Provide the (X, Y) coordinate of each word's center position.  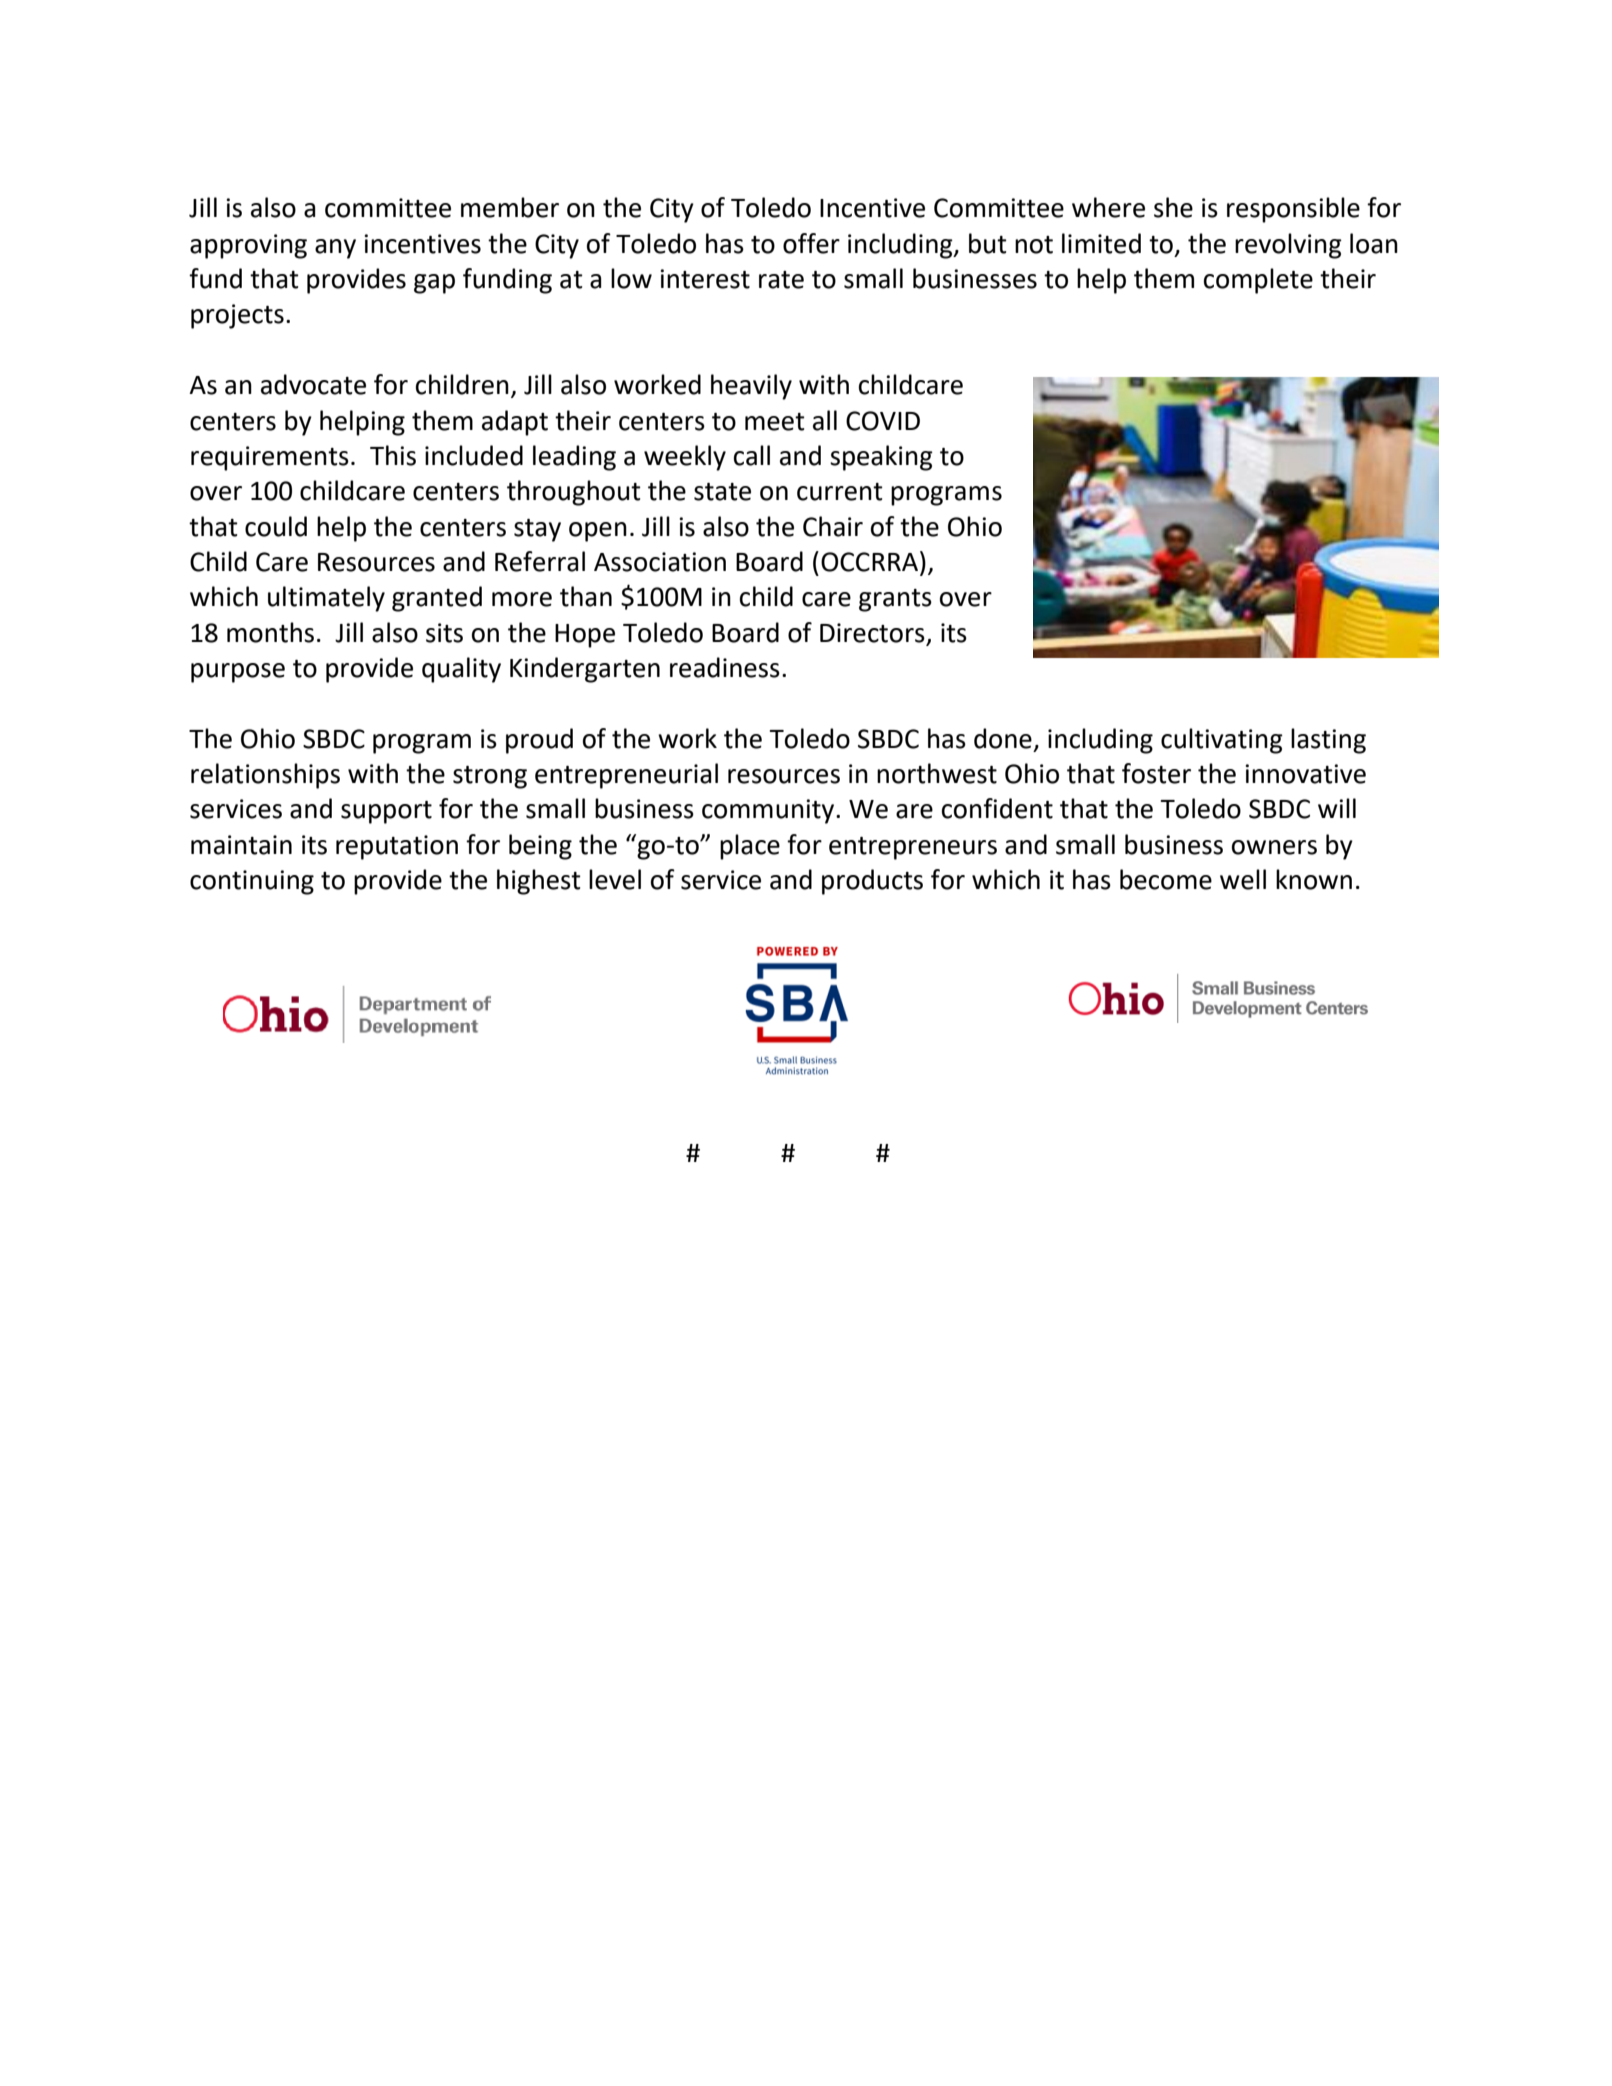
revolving (1288, 246)
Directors (872, 633)
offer (811, 243)
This (393, 455)
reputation (397, 847)
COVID (883, 421)
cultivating (1222, 741)
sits (444, 633)
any (335, 249)
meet (775, 422)
